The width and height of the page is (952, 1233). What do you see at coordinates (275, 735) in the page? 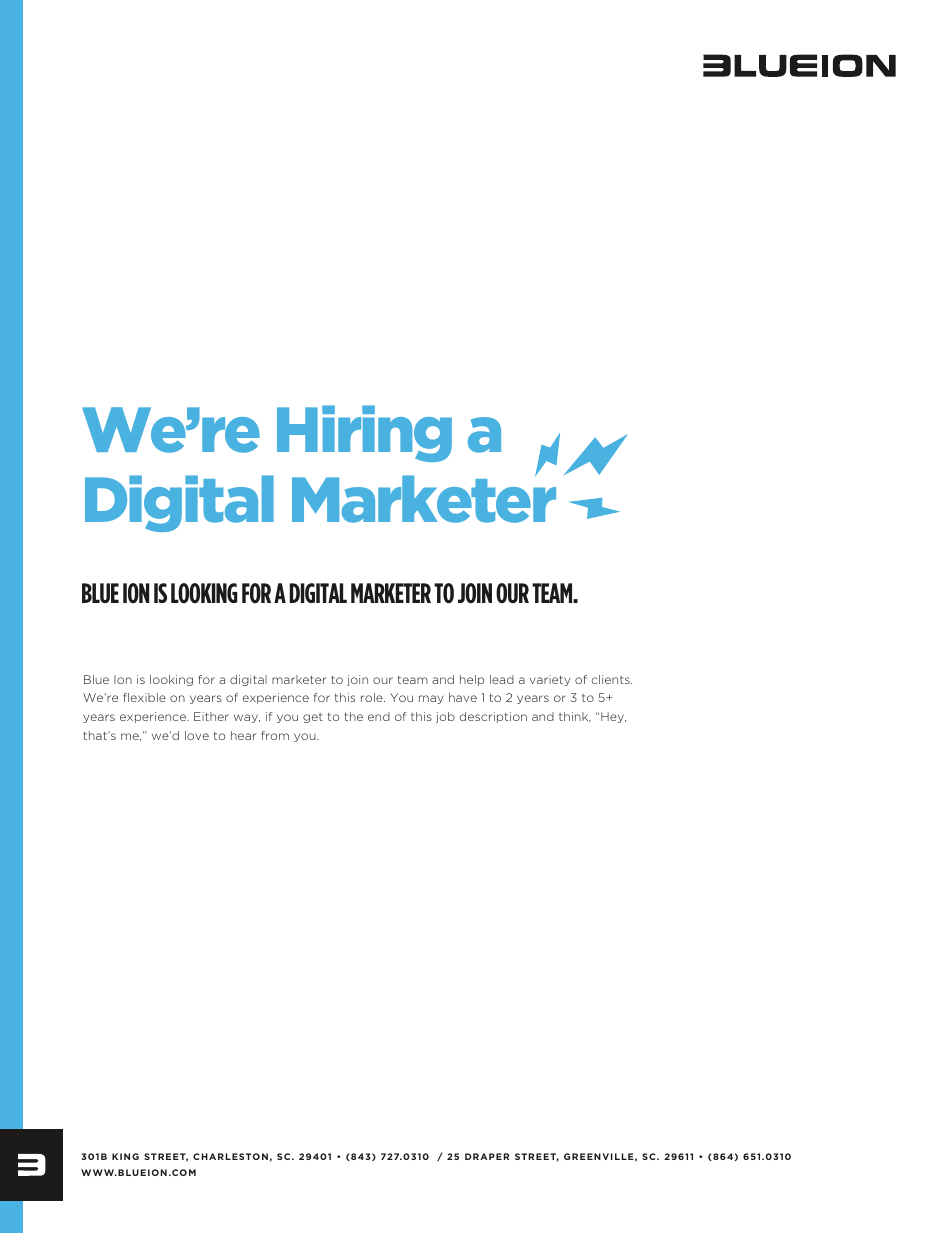
I see `from` at bounding box center [275, 735].
